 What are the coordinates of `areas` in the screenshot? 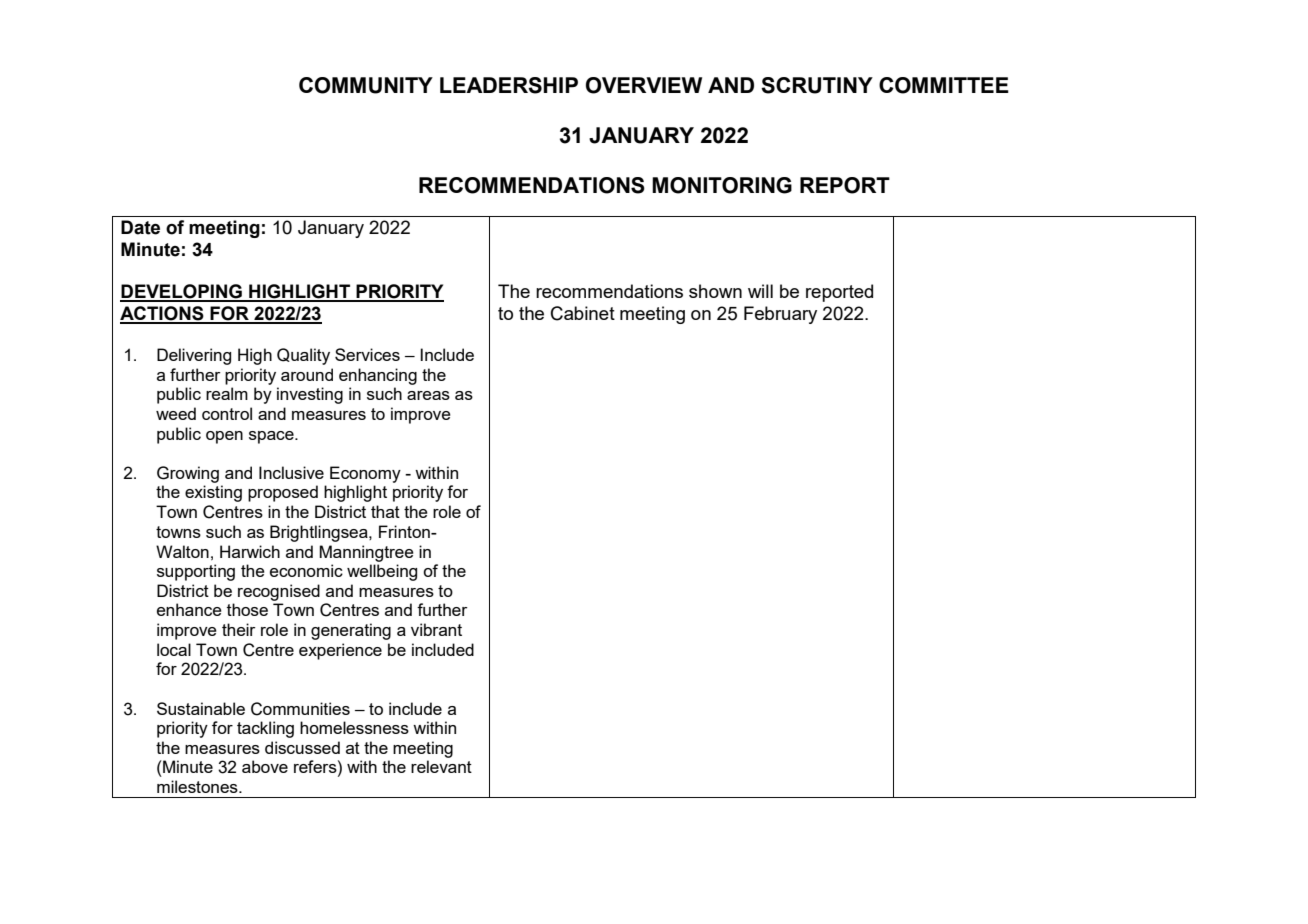 It's located at (428, 395).
